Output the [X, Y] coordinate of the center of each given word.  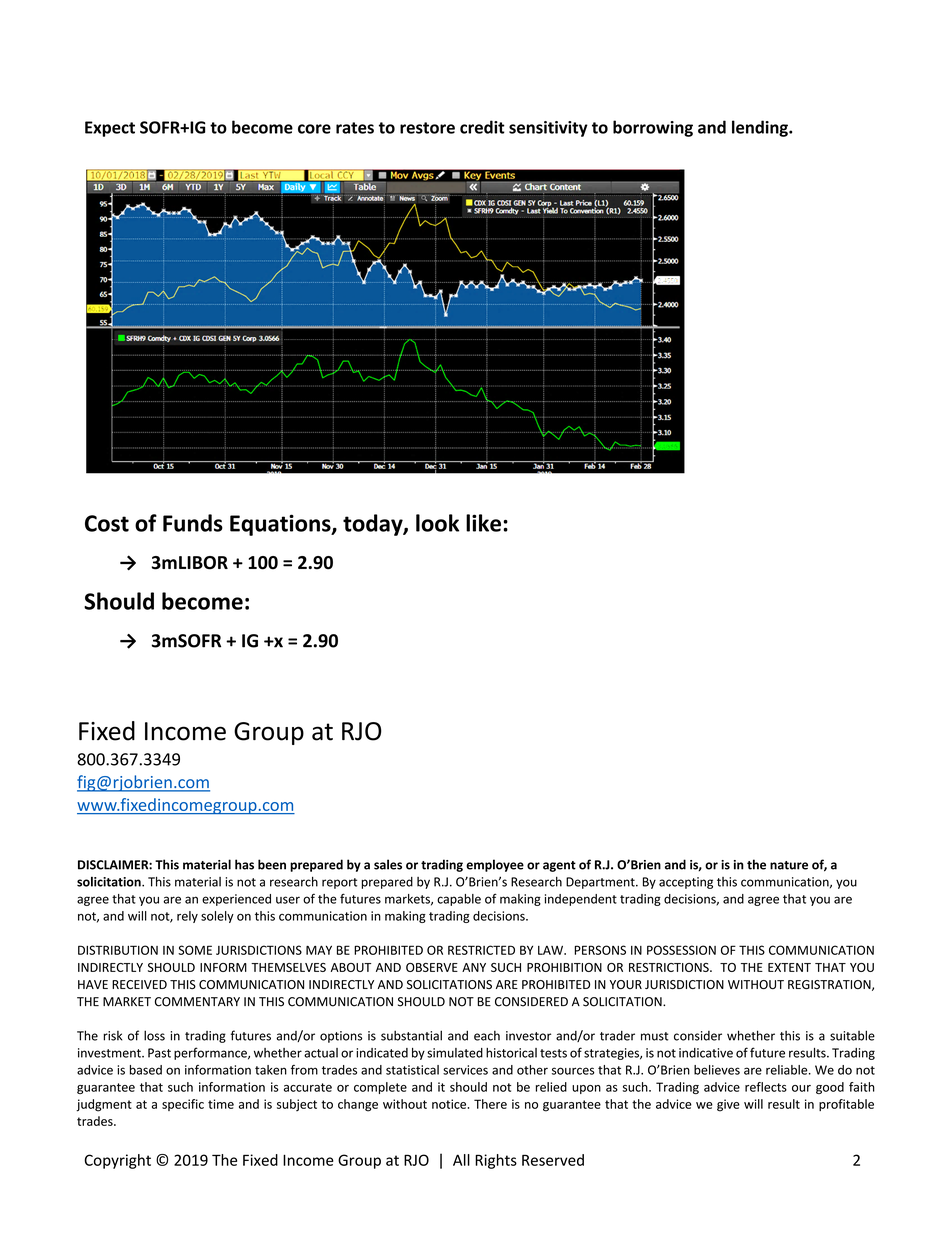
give [728, 1105]
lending [761, 128]
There [490, 1104]
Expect [110, 129]
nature [789, 865]
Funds [193, 523]
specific [183, 1105]
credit [482, 127]
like [483, 523]
